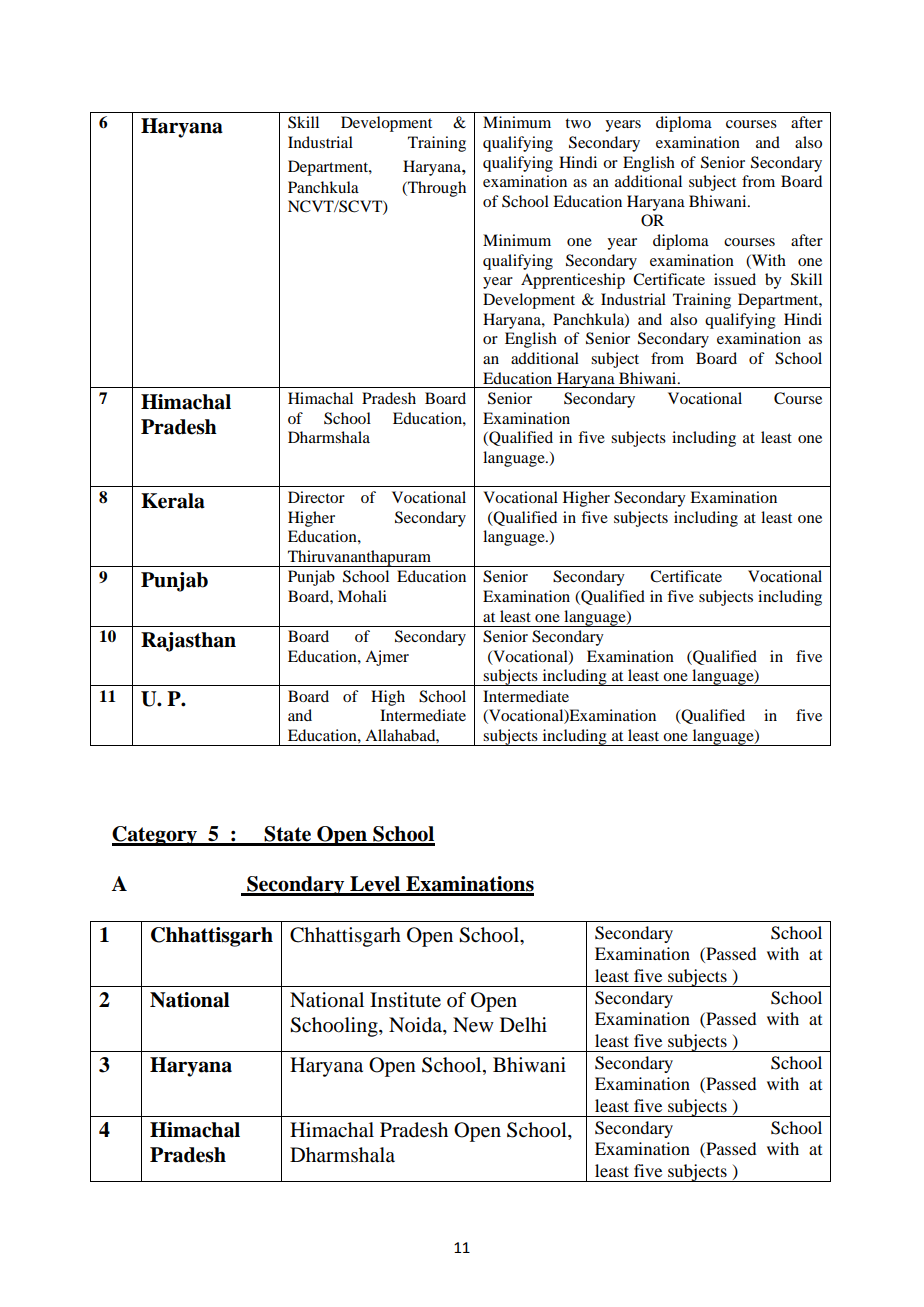 This page has height=1307, width=924. What do you see at coordinates (436, 189) in the page?
I see `Through` at bounding box center [436, 189].
